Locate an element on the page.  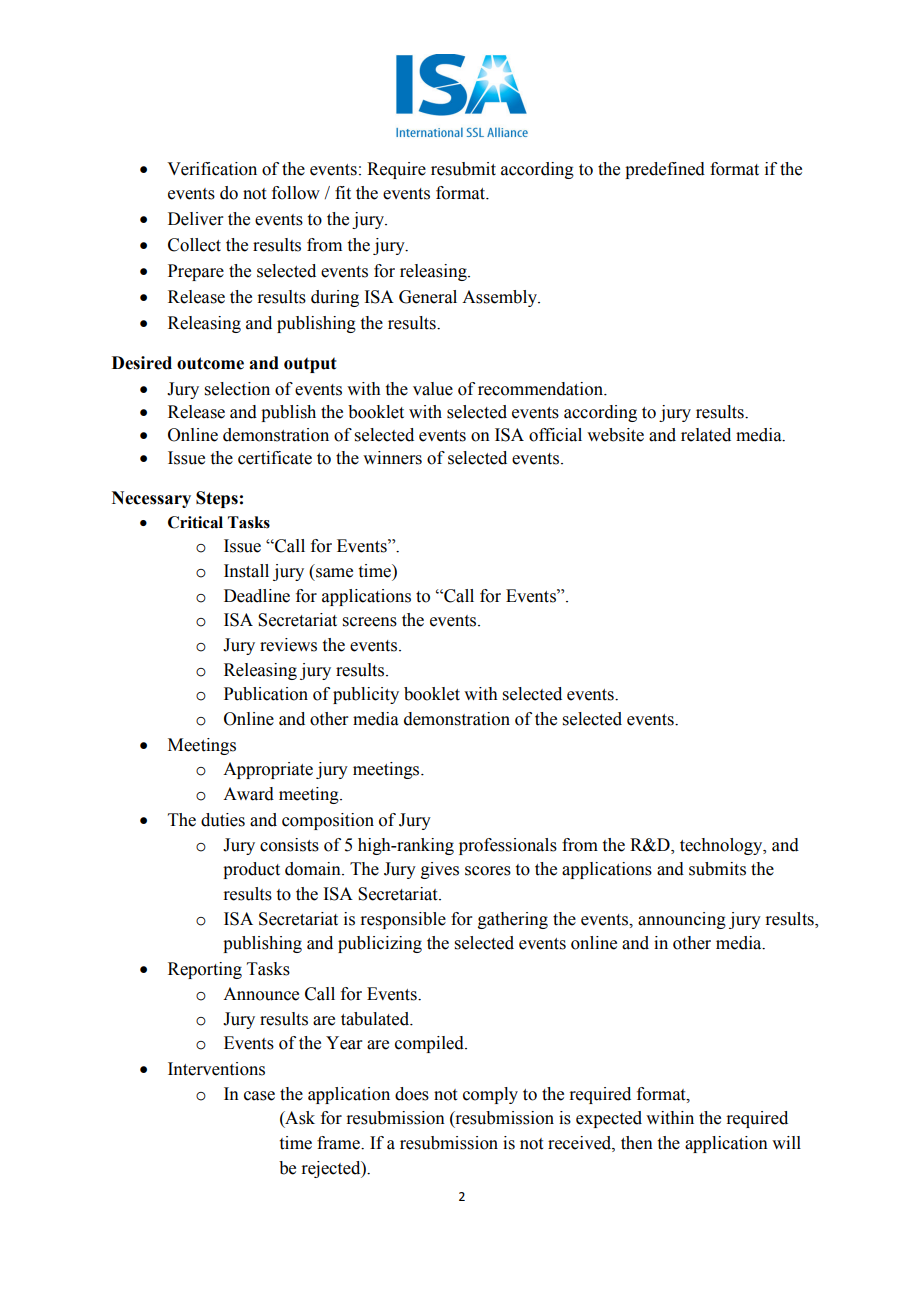
value is located at coordinates (433, 389).
